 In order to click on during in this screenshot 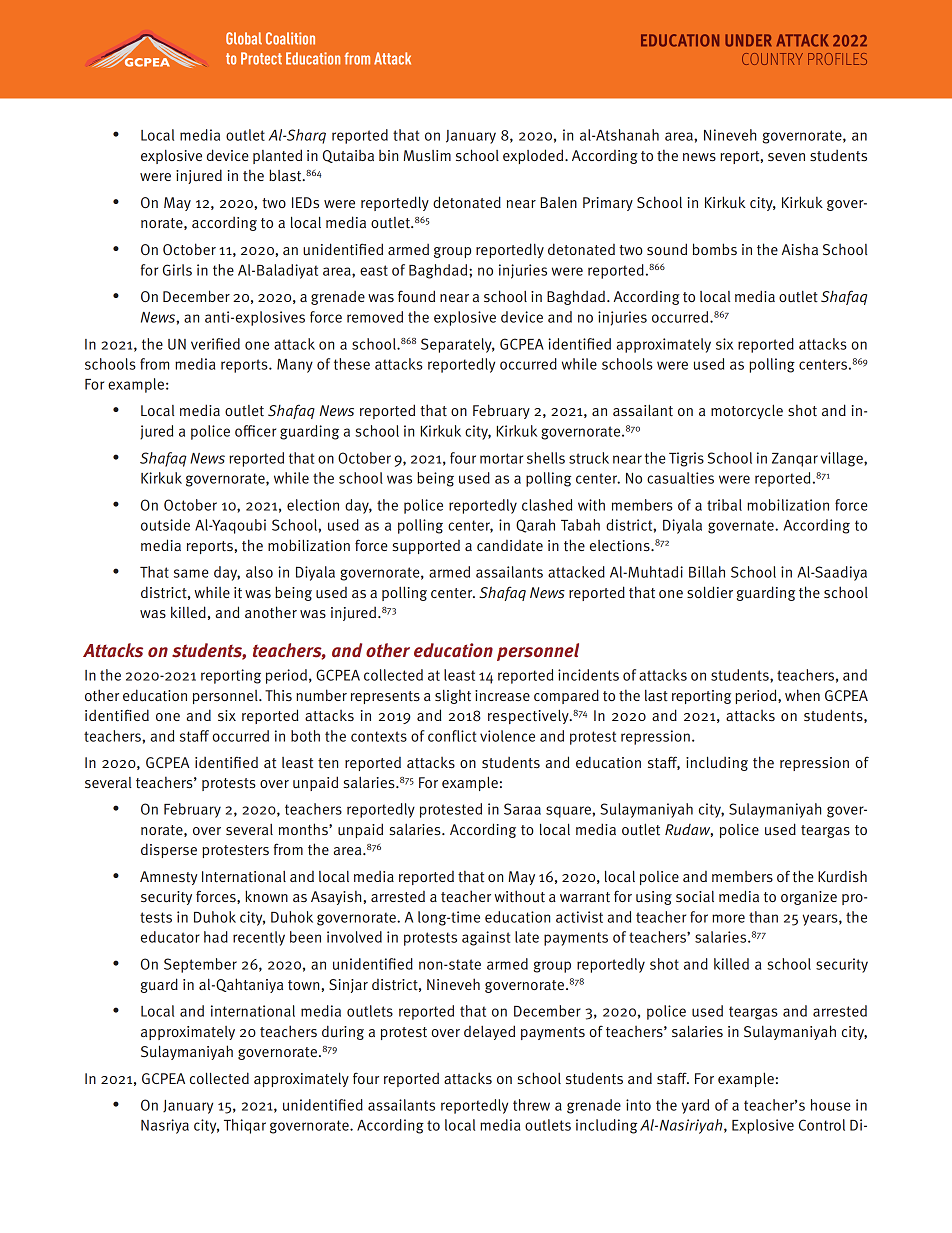, I will do `click(343, 1032)`.
